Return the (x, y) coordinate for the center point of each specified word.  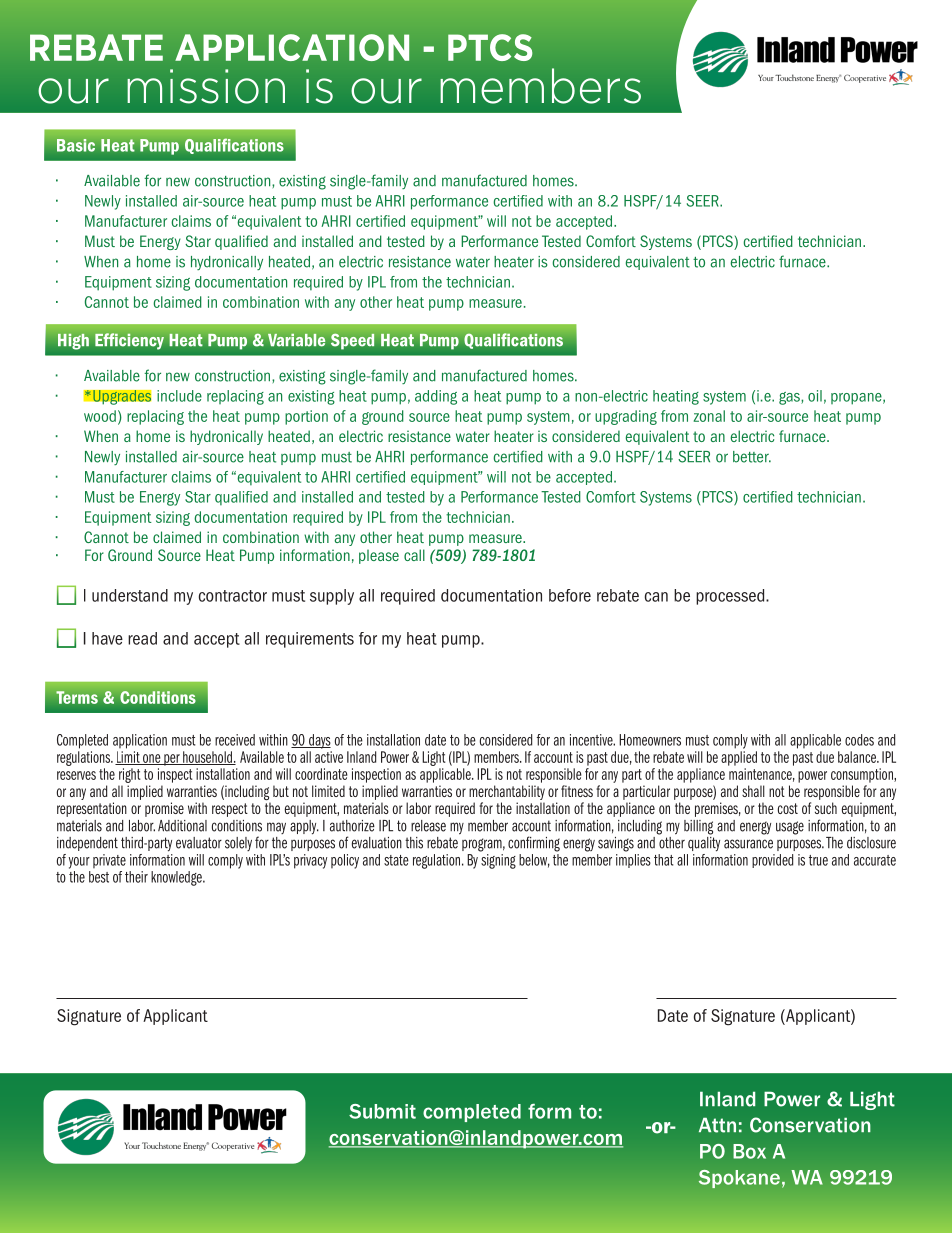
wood (100, 416)
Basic (76, 145)
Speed (352, 341)
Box (749, 1151)
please (379, 556)
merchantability (507, 792)
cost (788, 808)
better (752, 457)
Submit (382, 1111)
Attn (717, 1125)
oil (815, 396)
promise (164, 809)
